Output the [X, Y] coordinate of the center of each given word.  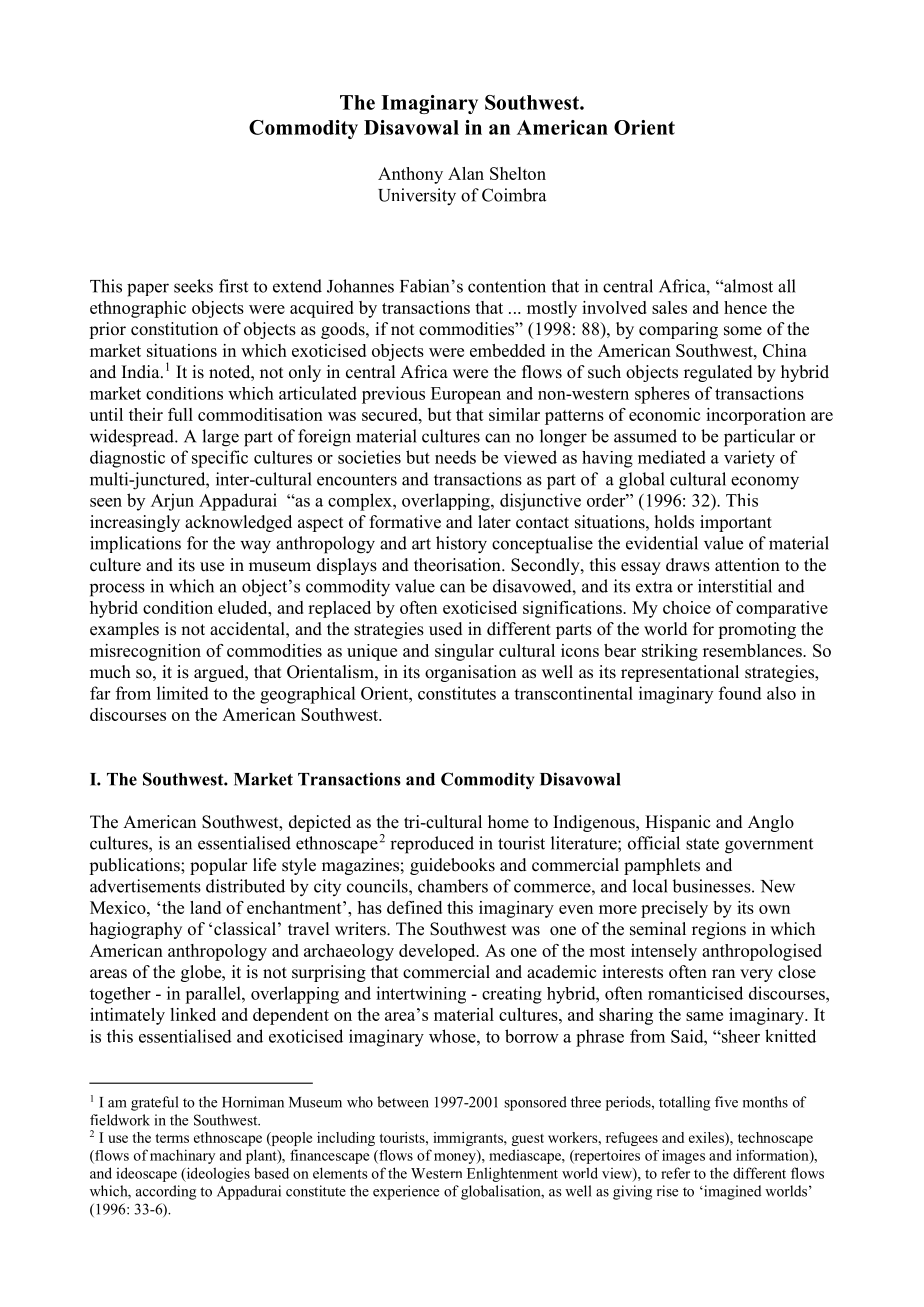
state [702, 844]
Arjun [172, 502]
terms [172, 1138]
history [461, 545]
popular [219, 866]
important [736, 523]
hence [745, 307]
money [456, 1158]
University [417, 197]
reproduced [432, 845]
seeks [193, 286]
